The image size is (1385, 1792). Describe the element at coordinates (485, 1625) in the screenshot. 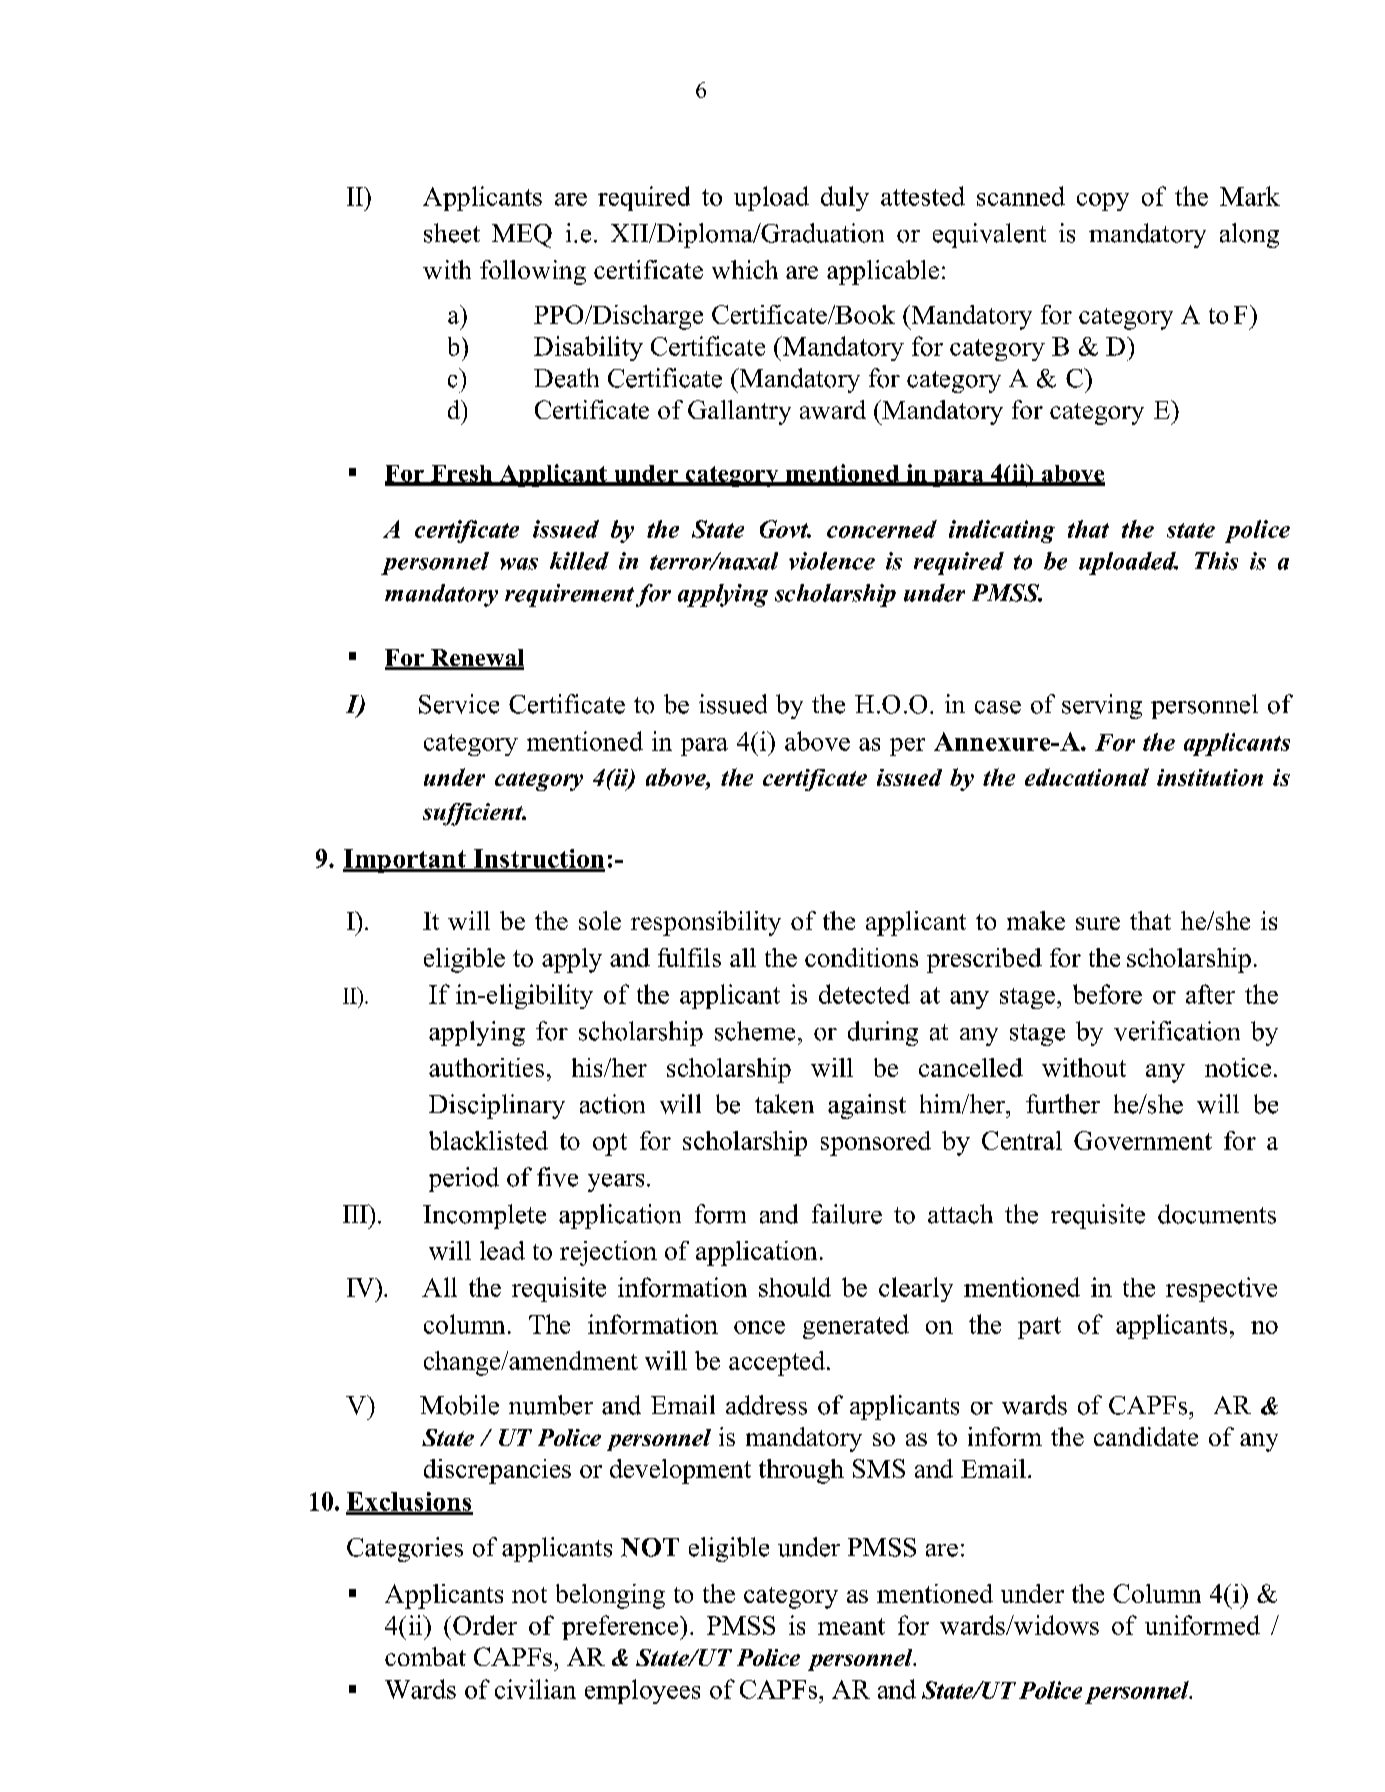

I see `Order` at that location.
